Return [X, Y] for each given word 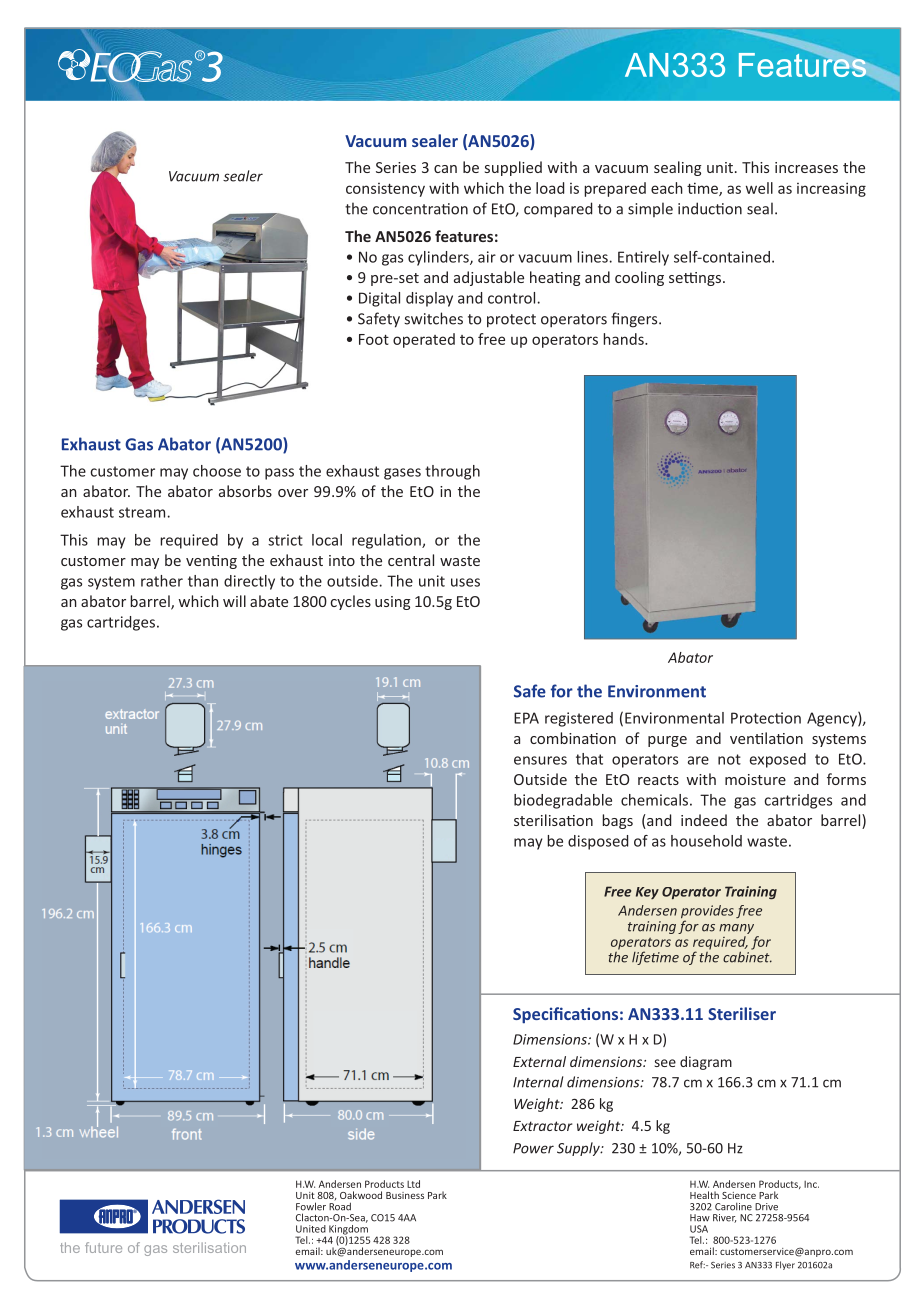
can [445, 169]
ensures [540, 760]
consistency [385, 190]
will [234, 601]
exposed [778, 760]
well [759, 188]
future [103, 1247]
